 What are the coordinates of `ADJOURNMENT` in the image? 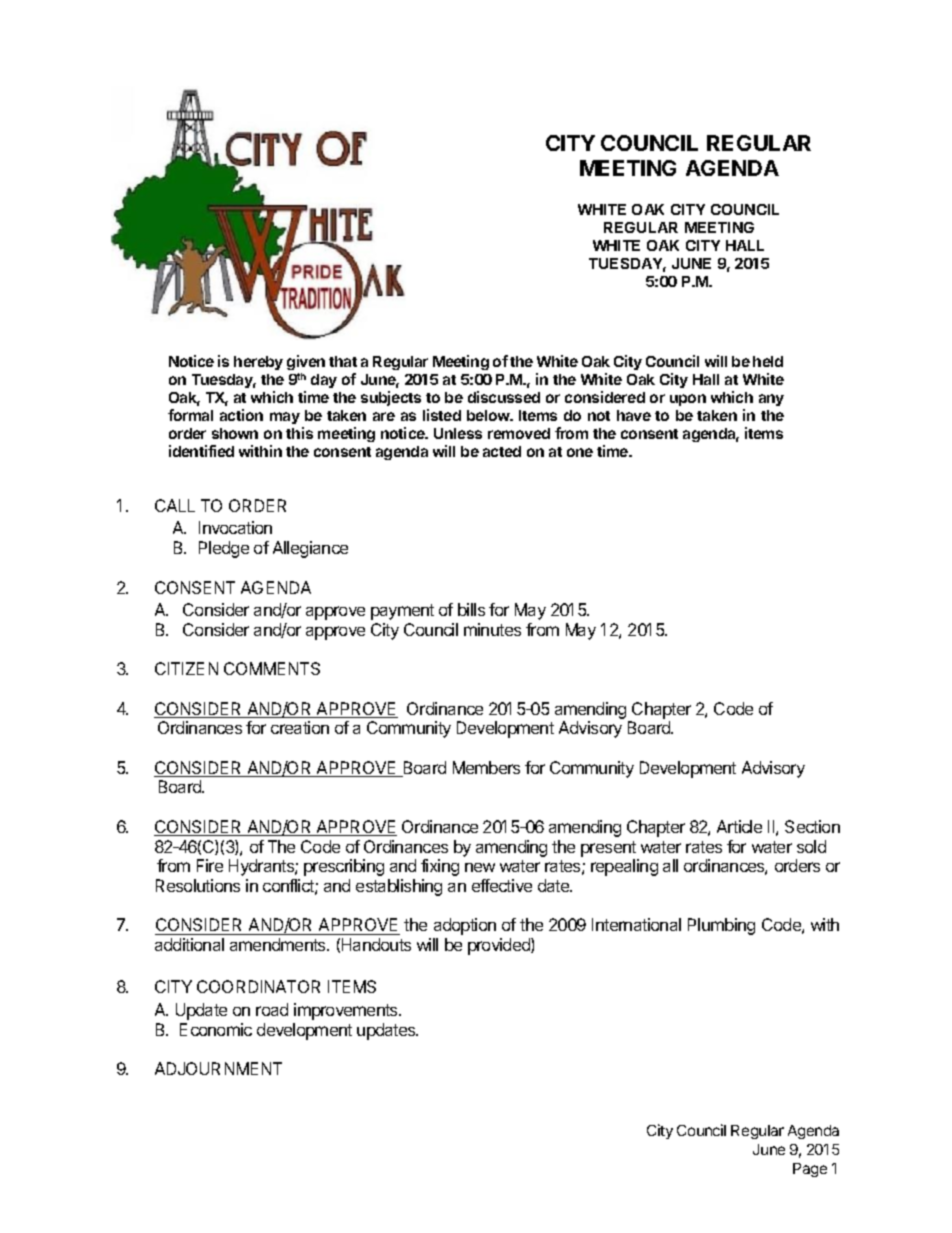 It's located at (218, 1068).
